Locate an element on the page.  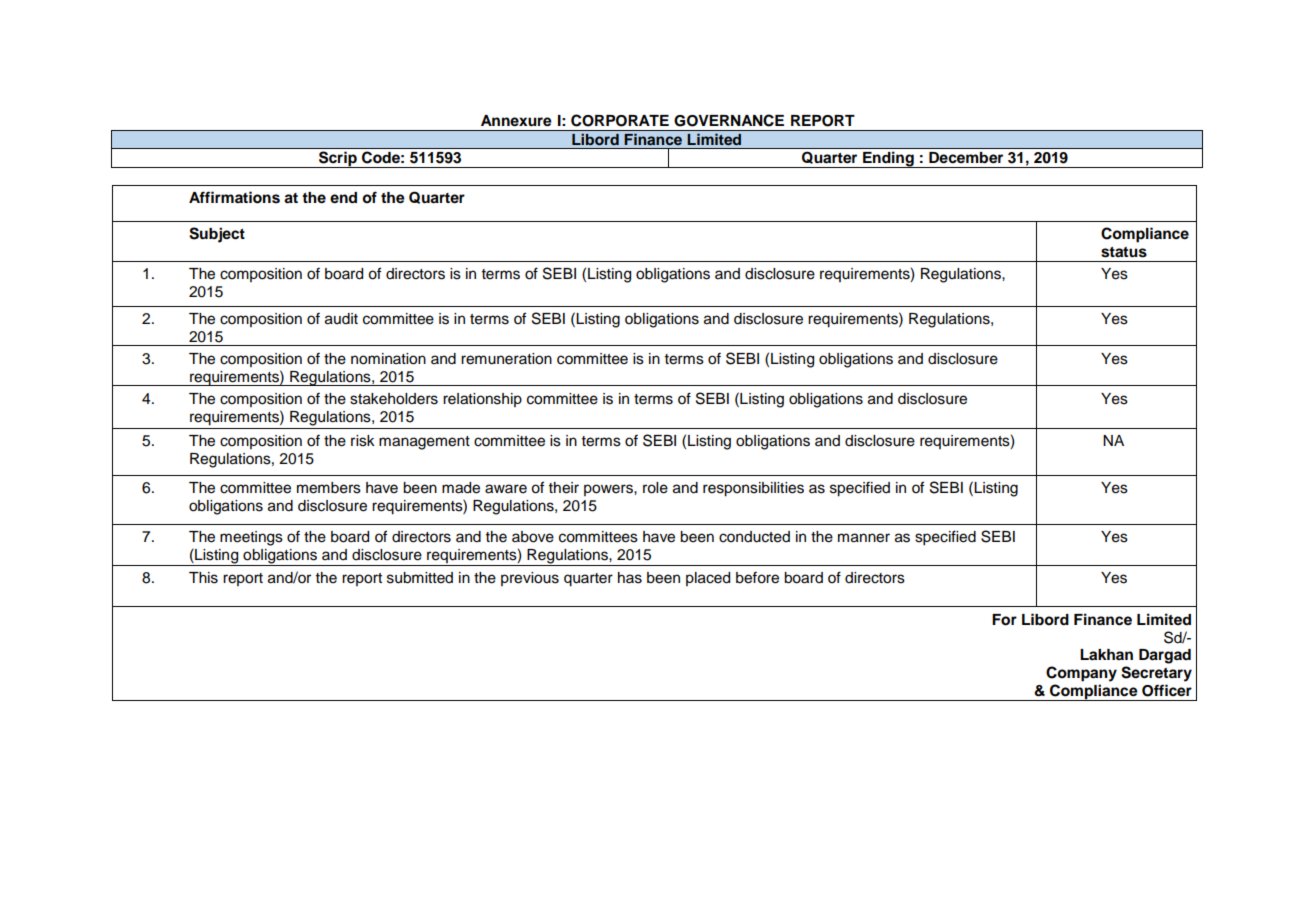
submitted is located at coordinates (420, 578).
